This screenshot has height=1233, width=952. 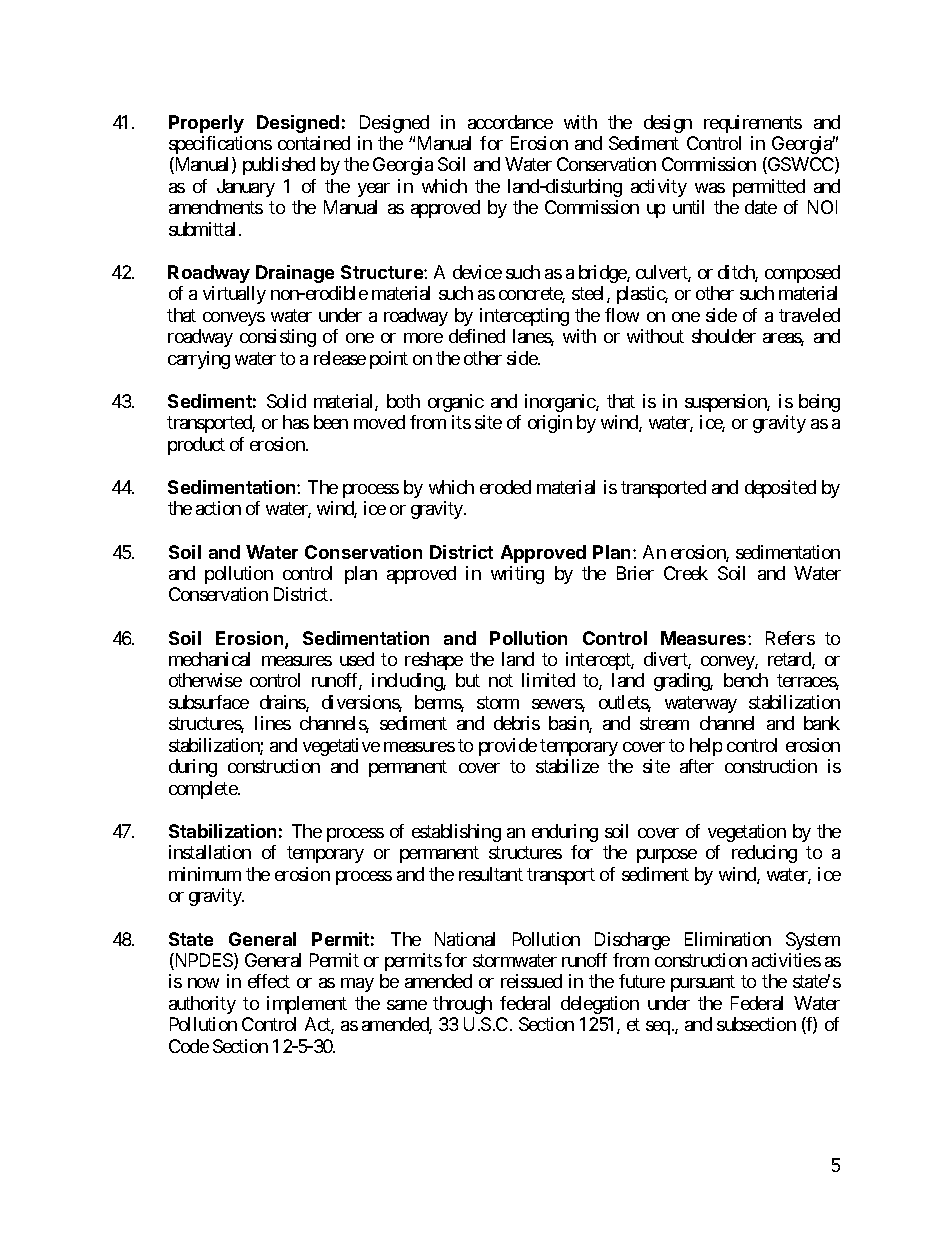 I want to click on requirements, so click(x=753, y=124).
